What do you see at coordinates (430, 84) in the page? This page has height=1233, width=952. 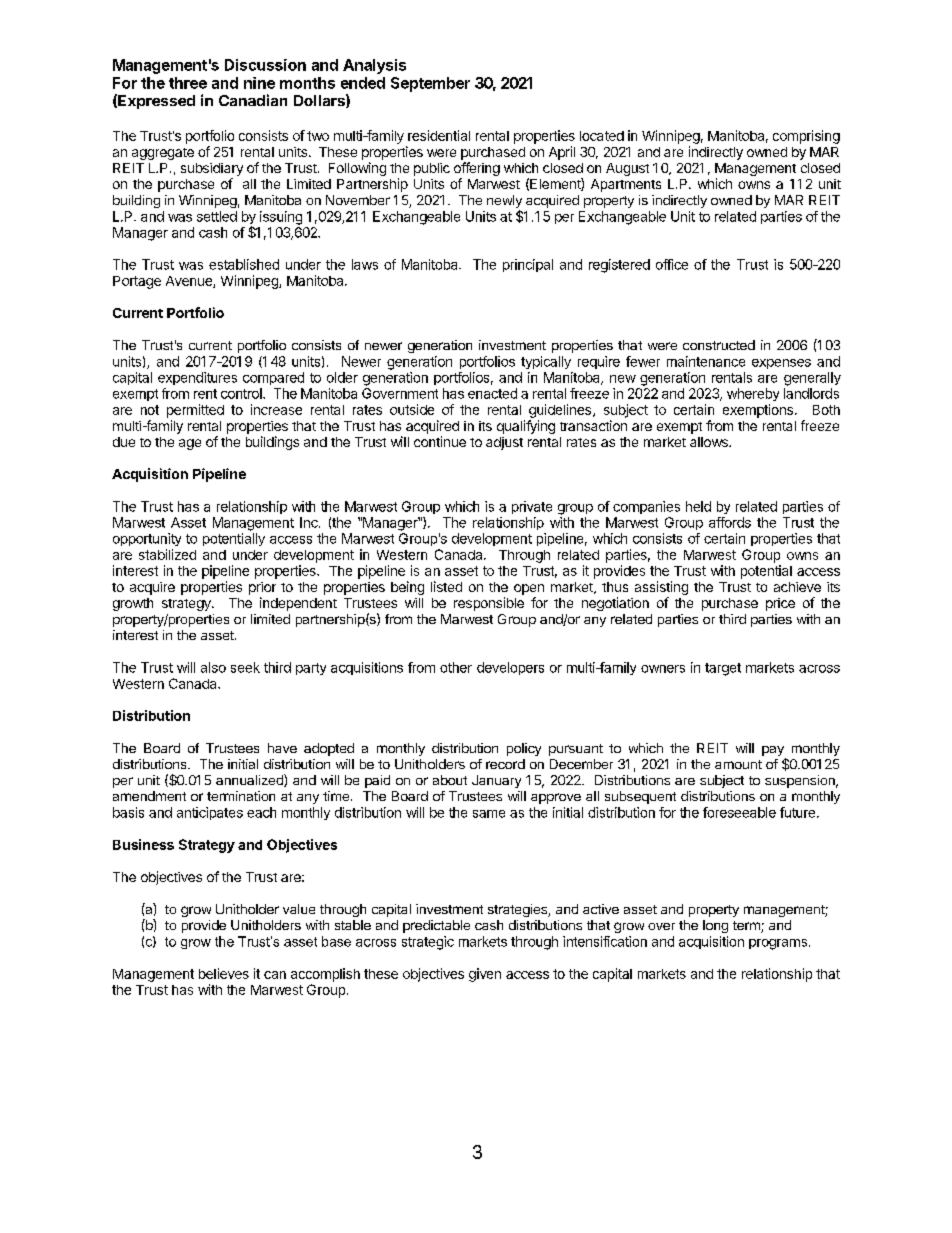 I see `September` at bounding box center [430, 84].
